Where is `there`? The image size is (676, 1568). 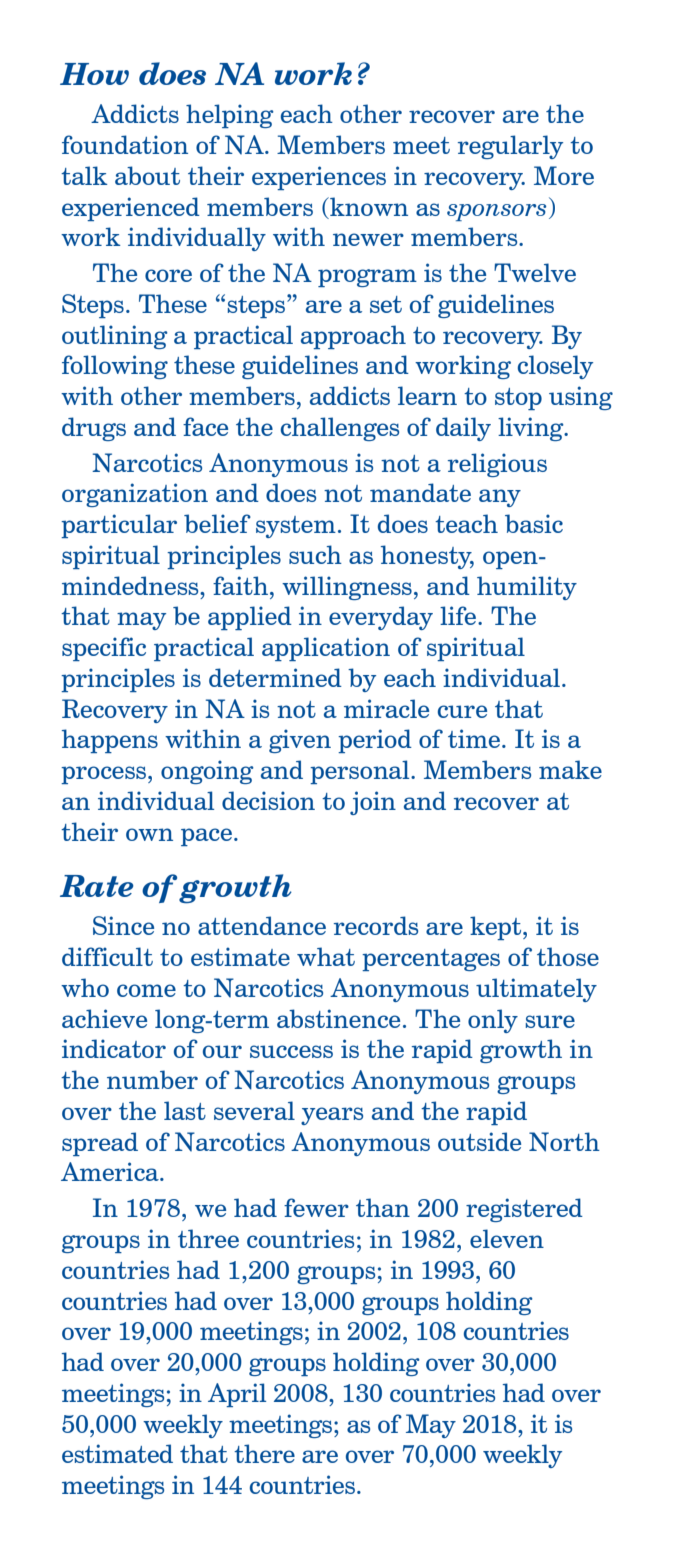 there is located at coordinates (264, 1453).
